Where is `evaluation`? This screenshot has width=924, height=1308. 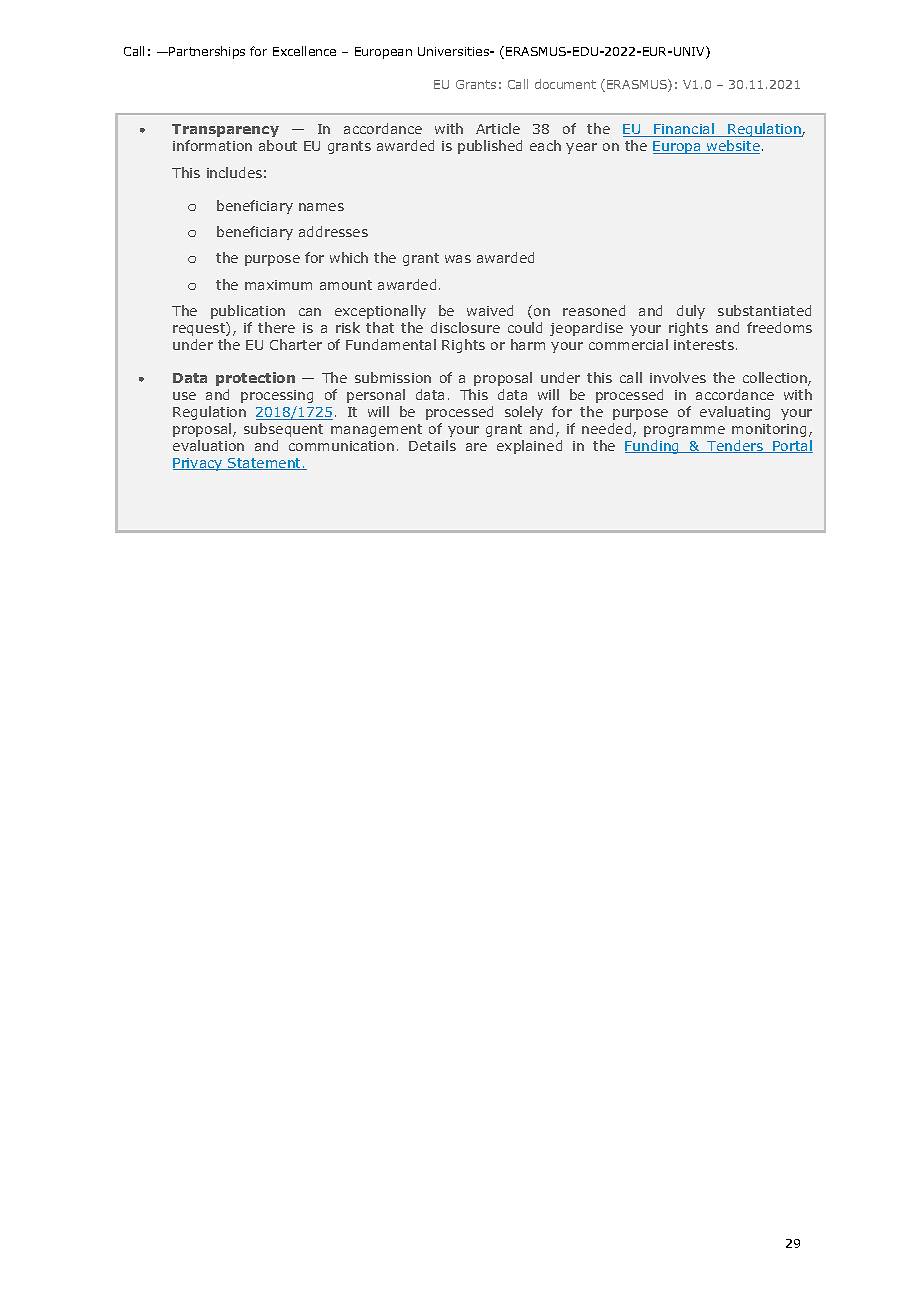
evaluation is located at coordinates (208, 445).
